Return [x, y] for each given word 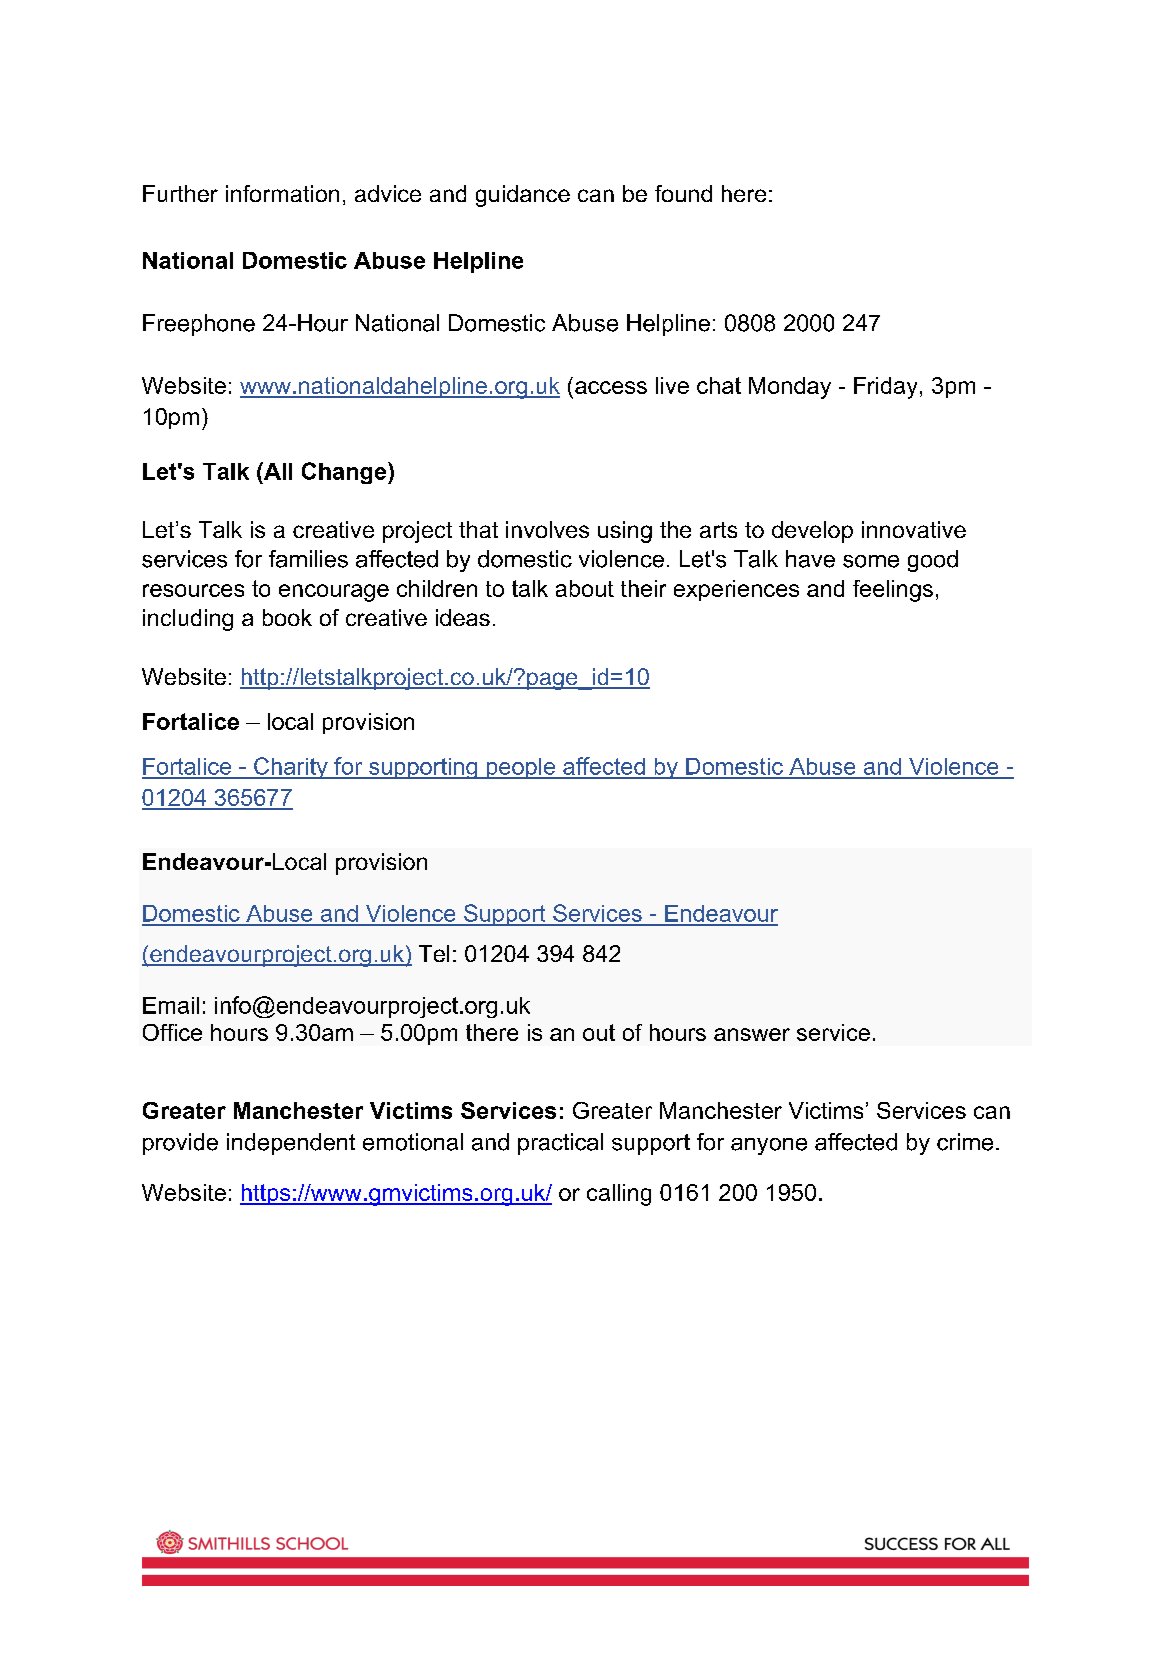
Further [180, 193]
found [683, 193]
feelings [893, 591]
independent [291, 1144]
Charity [291, 768]
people [521, 768]
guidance [523, 196]
